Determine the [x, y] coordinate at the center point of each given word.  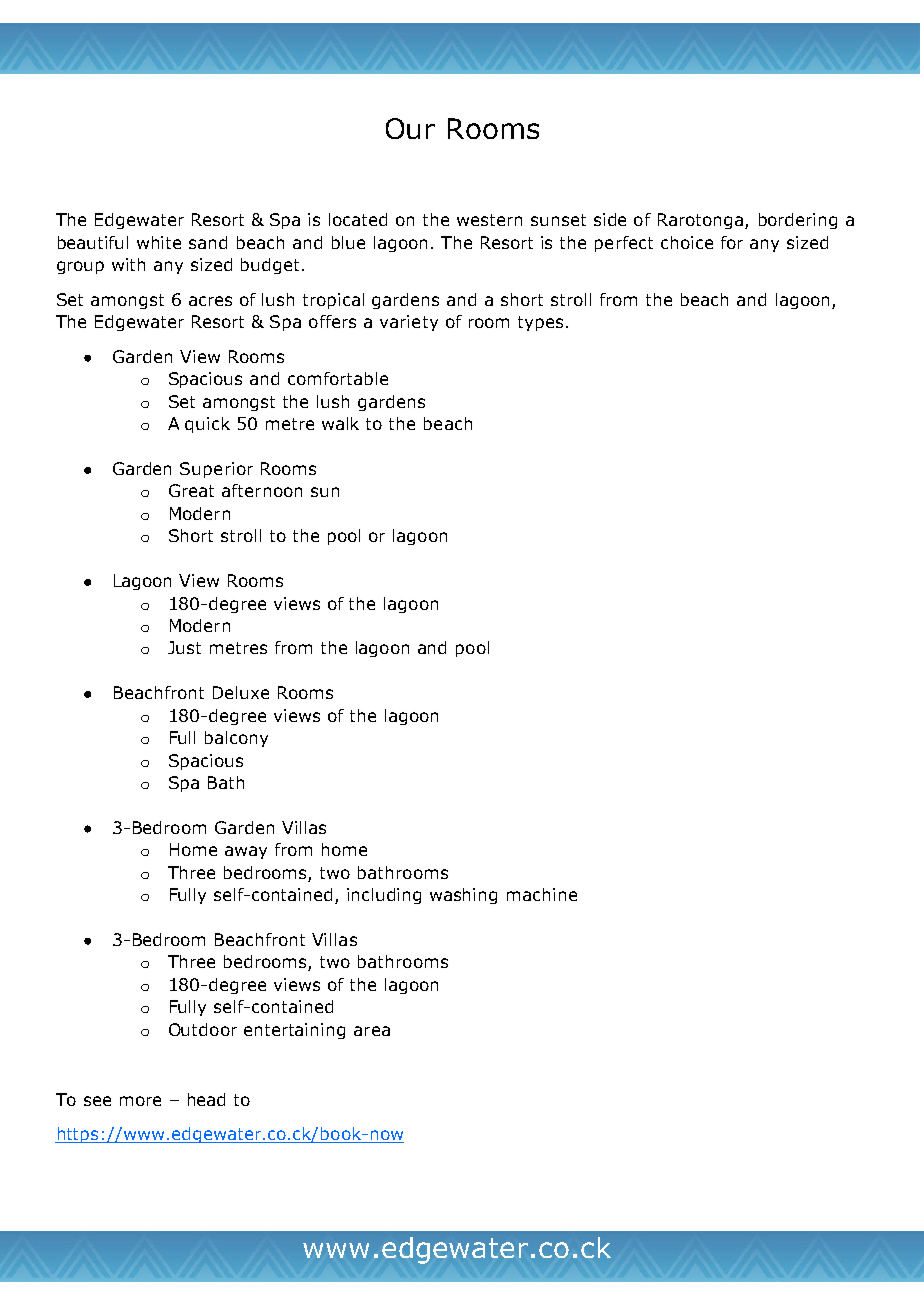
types [540, 323]
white [159, 242]
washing [463, 896]
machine [542, 894]
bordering [798, 221]
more [140, 1101]
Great [191, 490]
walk [340, 423]
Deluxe [241, 692]
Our [410, 128]
